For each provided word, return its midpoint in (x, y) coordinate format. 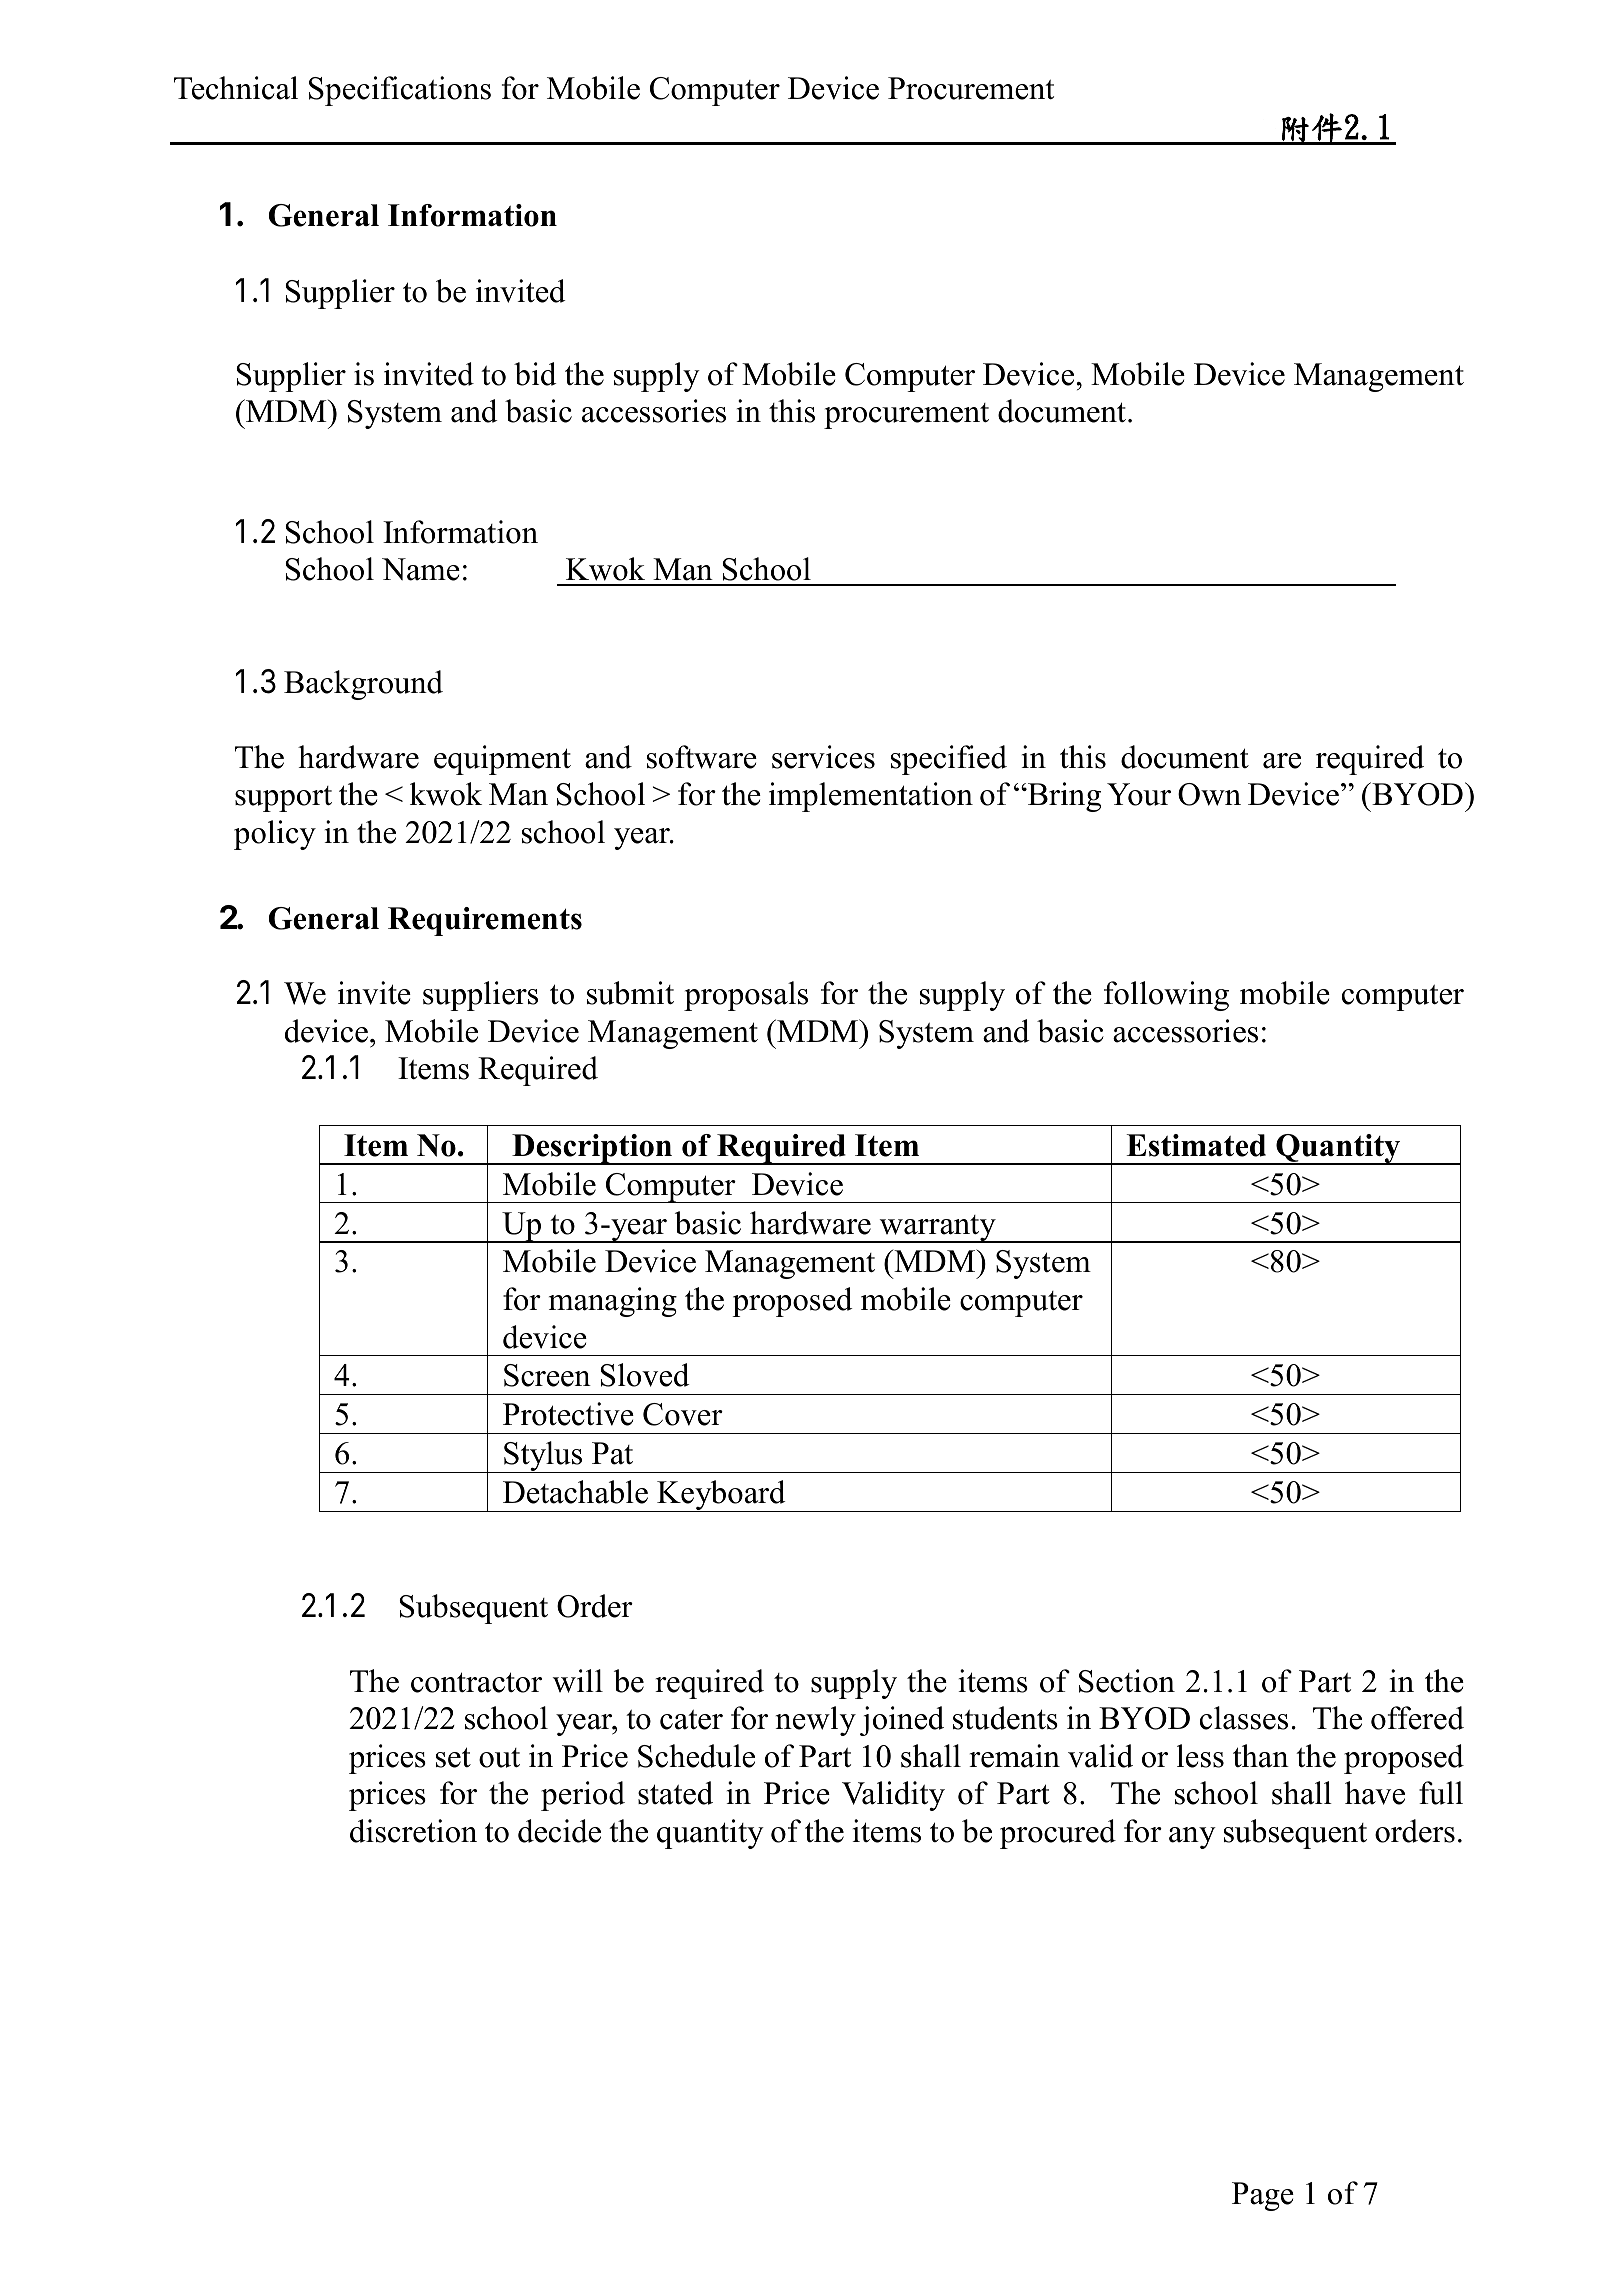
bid (535, 374)
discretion (413, 1831)
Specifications (400, 91)
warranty (937, 1229)
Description (592, 1149)
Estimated (1196, 1145)
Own (1209, 794)
